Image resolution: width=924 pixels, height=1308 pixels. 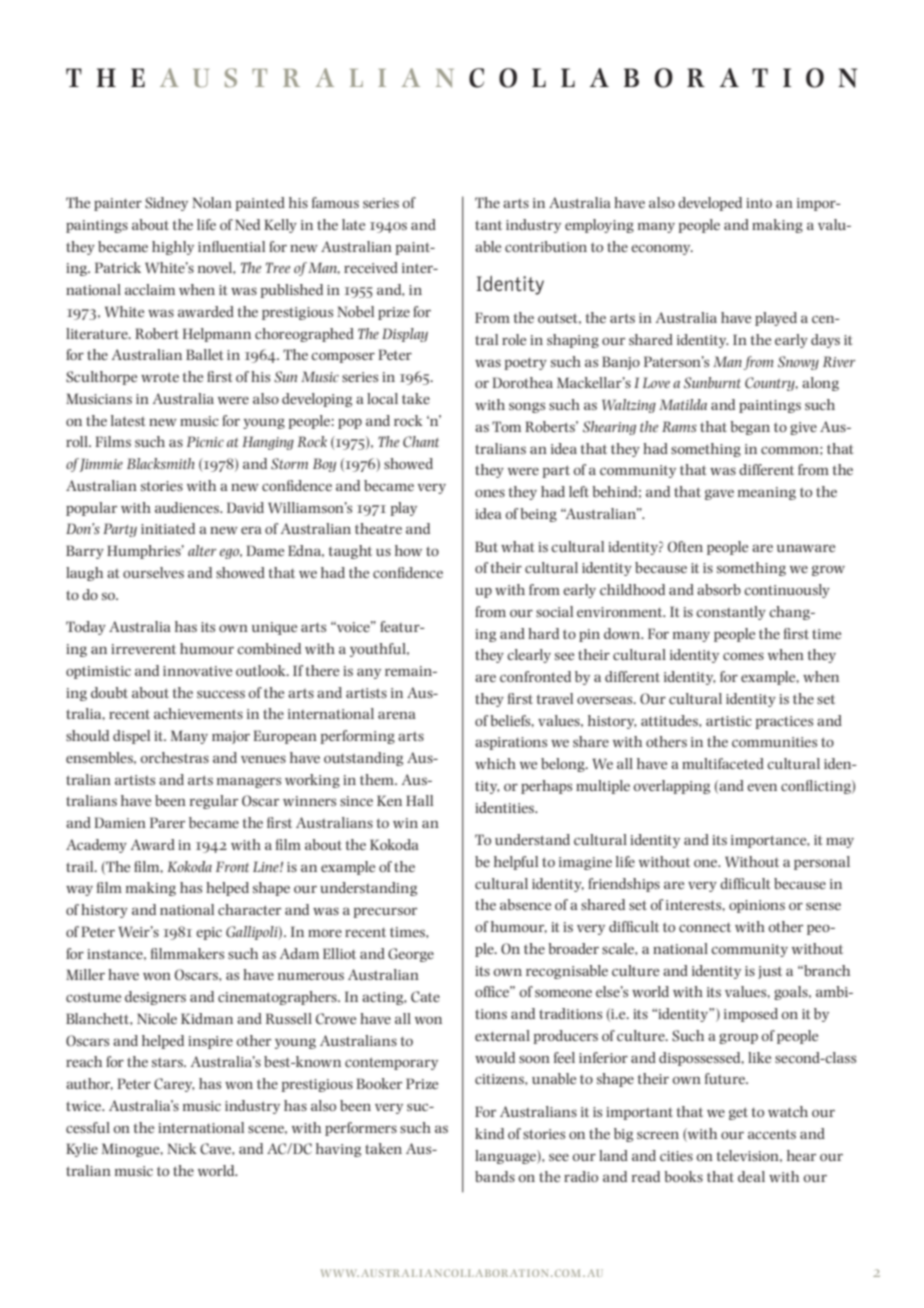 I want to click on Nick, so click(x=182, y=1148).
